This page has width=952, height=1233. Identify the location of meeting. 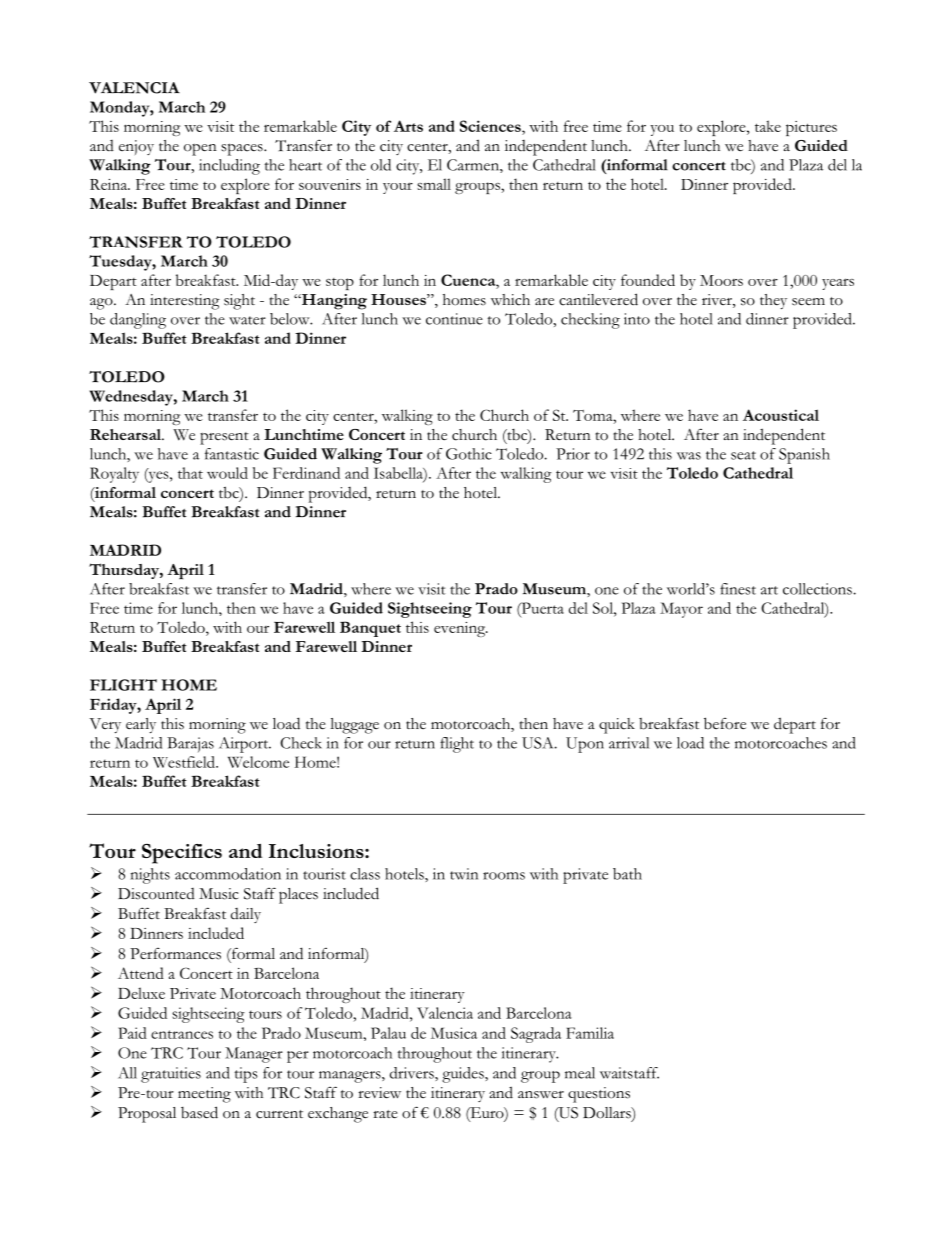
(204, 1095).
